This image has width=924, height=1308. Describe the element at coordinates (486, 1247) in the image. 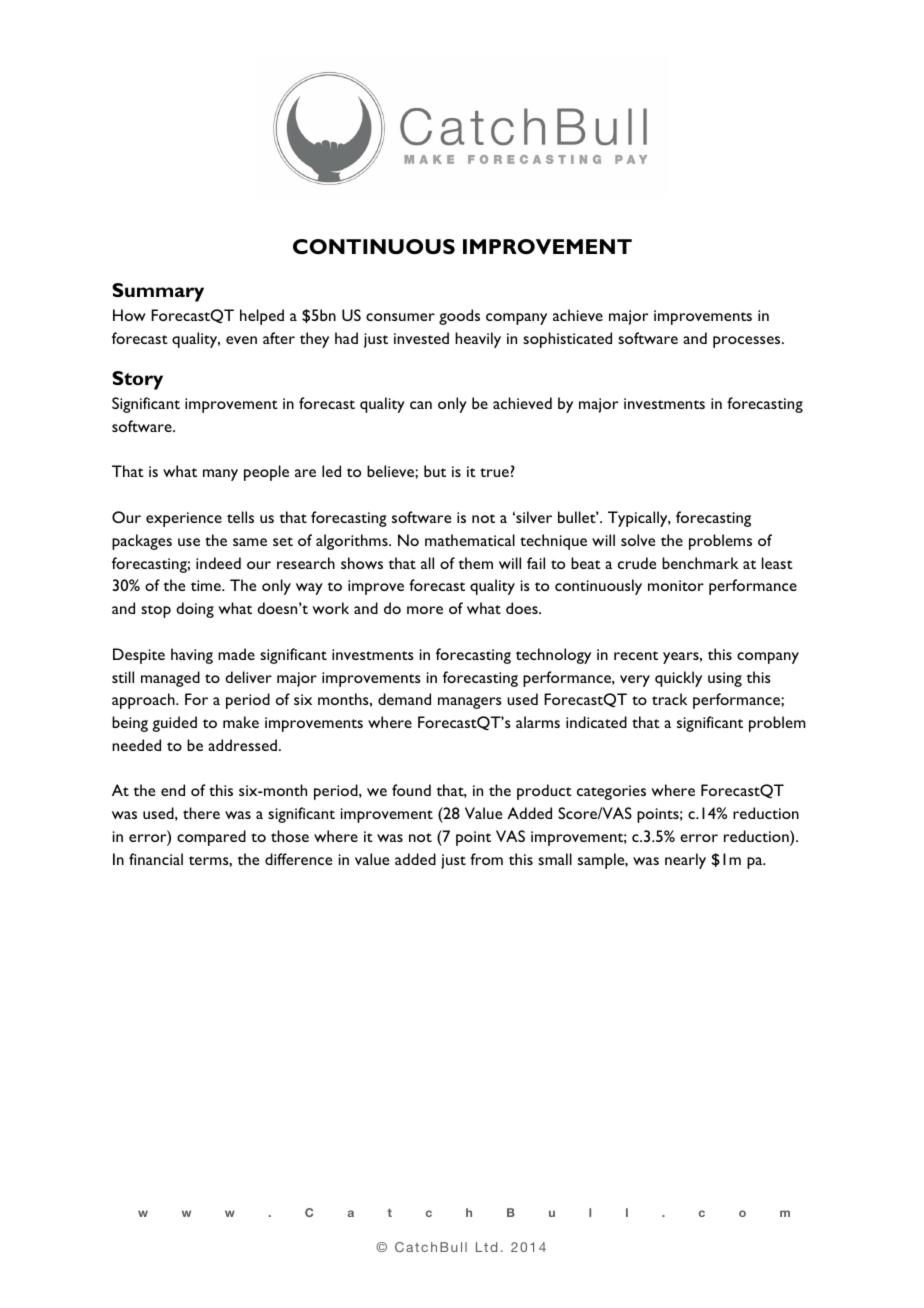

I see `Ltd` at that location.
